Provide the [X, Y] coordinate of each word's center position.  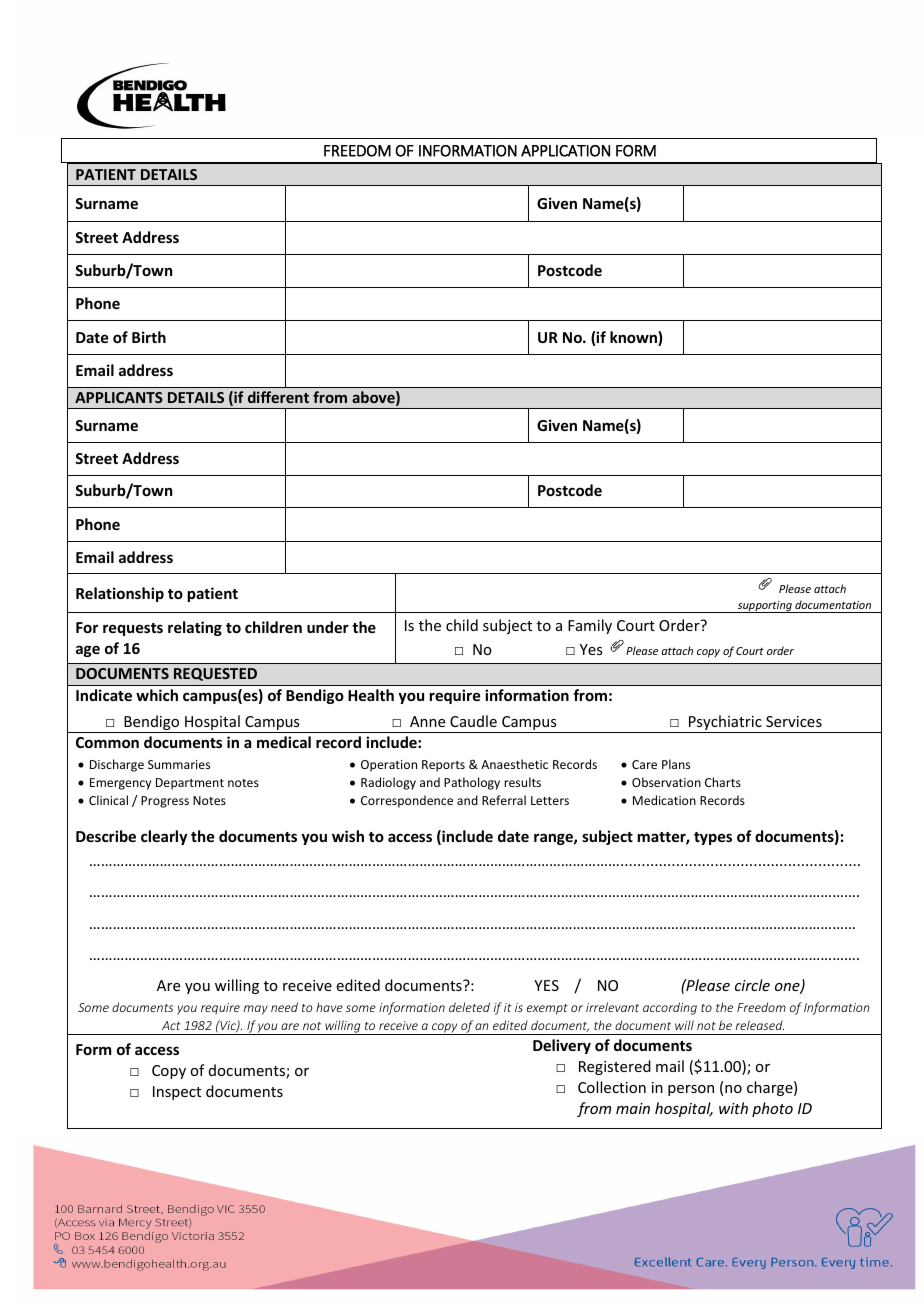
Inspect [177, 1093]
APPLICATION [565, 151]
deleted [469, 1007]
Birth [149, 337]
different [278, 397]
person [691, 1090]
